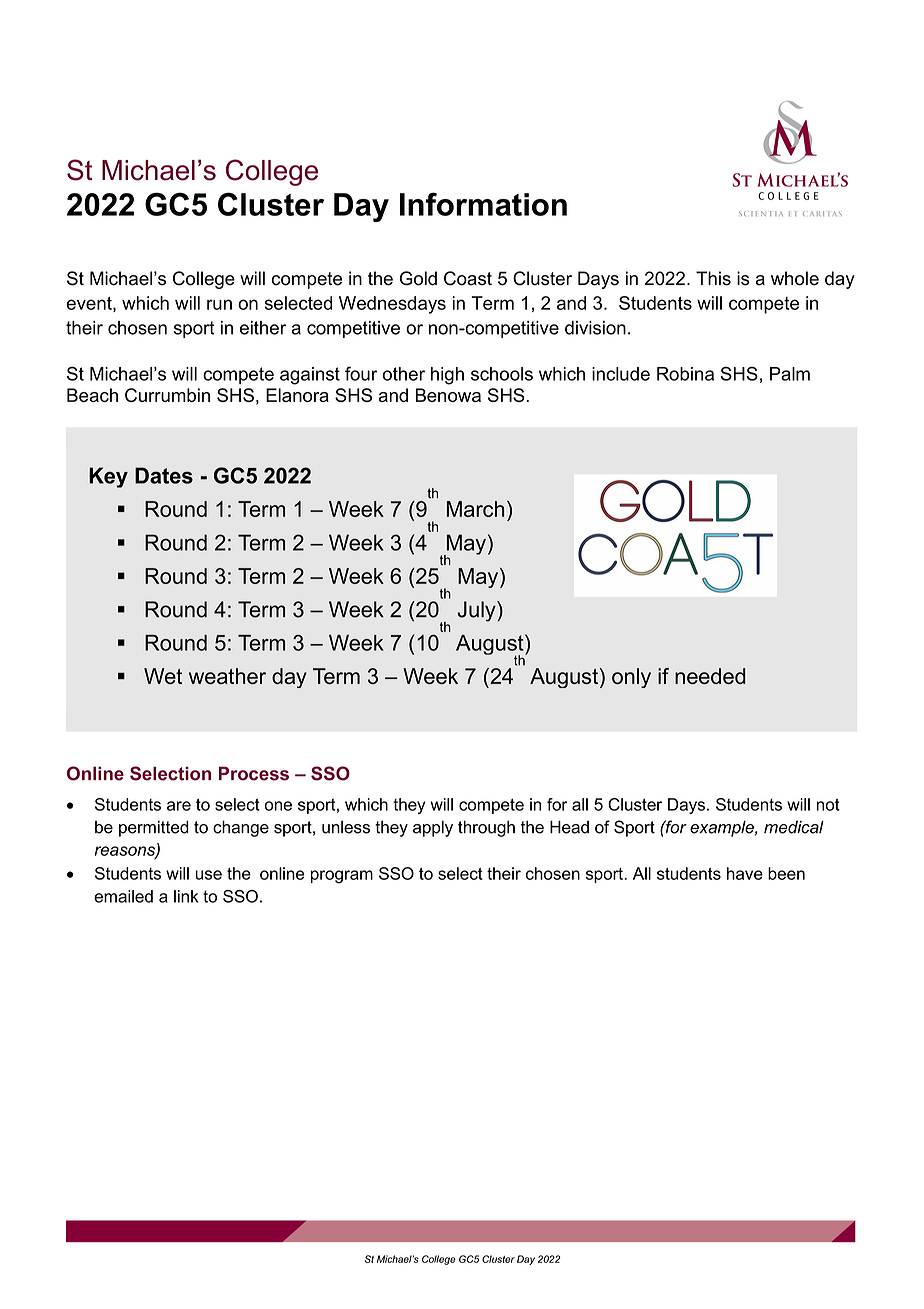 The width and height of the document is (924, 1309). What do you see at coordinates (713, 278) in the document?
I see `This` at bounding box center [713, 278].
